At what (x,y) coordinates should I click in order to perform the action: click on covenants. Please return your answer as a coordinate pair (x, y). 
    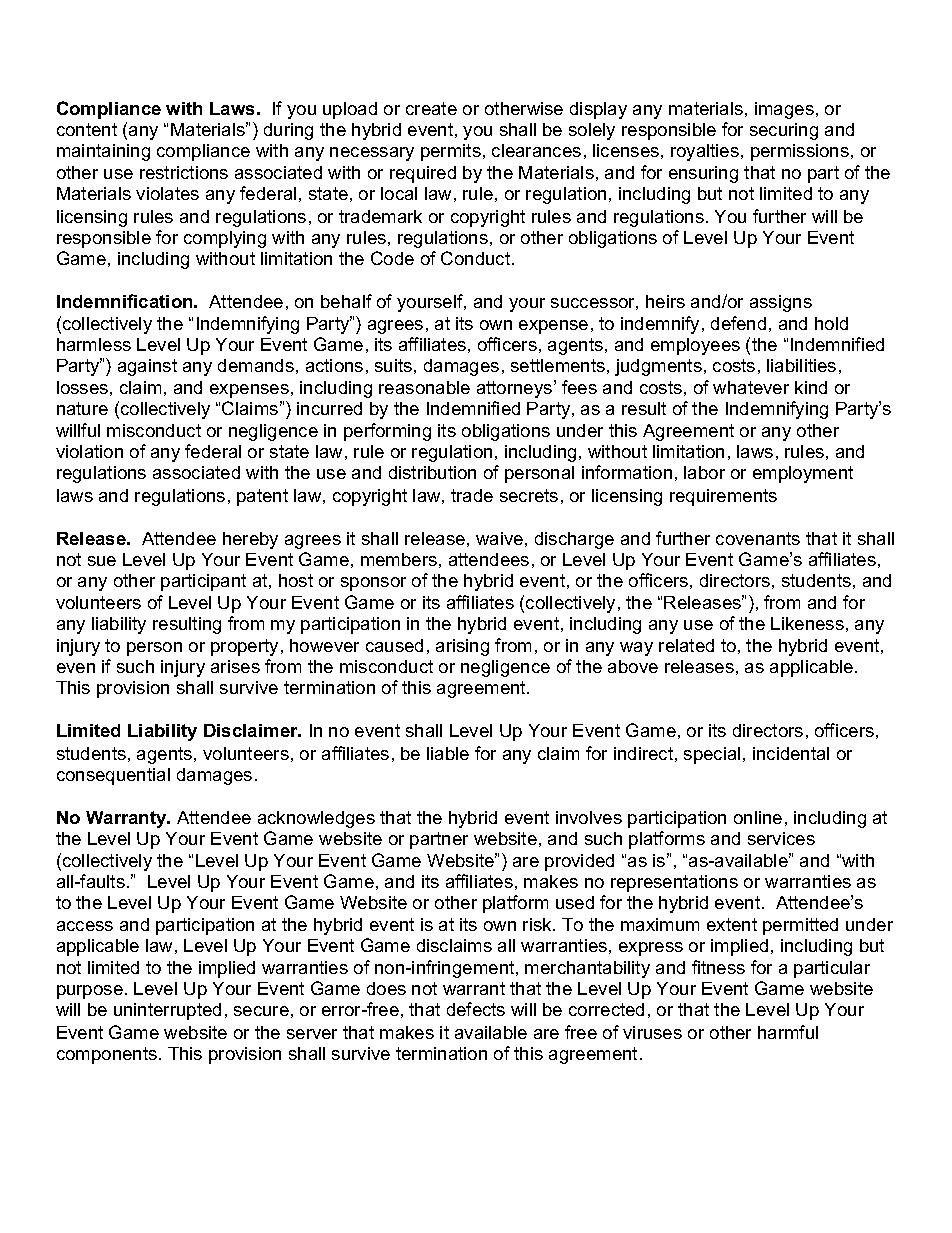
    Looking at the image, I should click on (758, 538).
